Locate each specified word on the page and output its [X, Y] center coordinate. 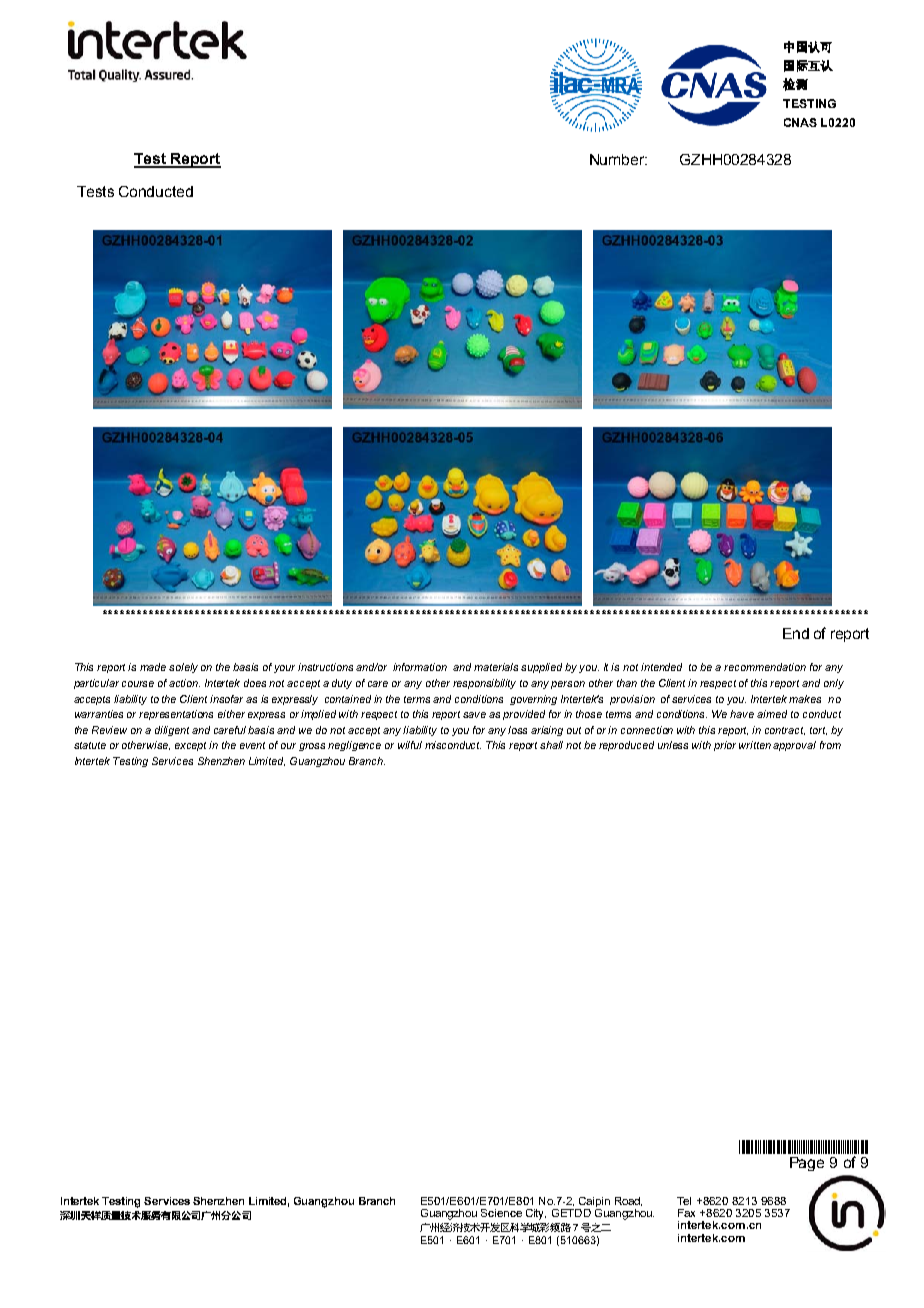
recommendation [765, 667]
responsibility [484, 684]
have [742, 714]
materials [496, 667]
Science [501, 1213]
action [184, 683]
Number [618, 159]
